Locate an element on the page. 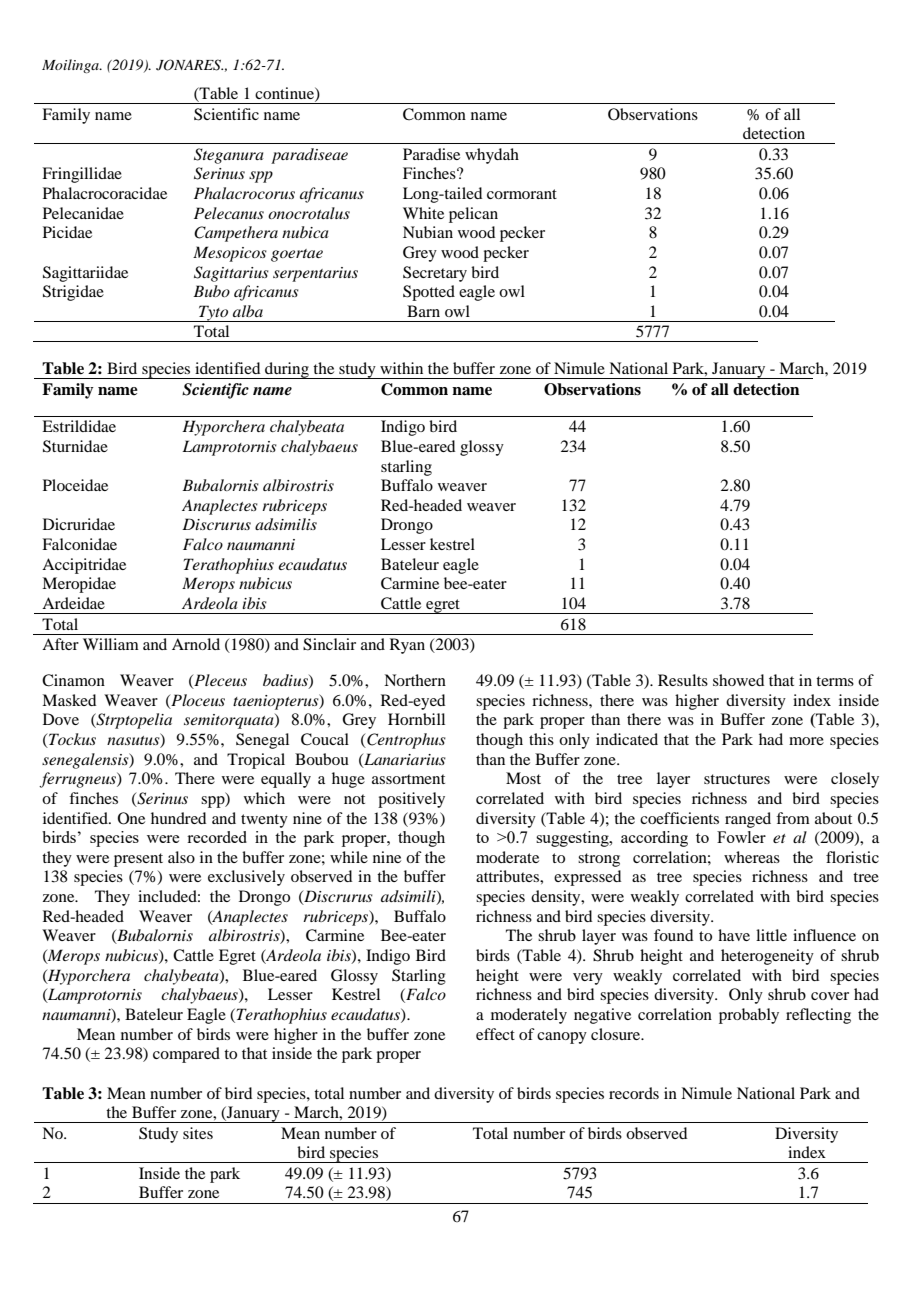  whereas is located at coordinates (752, 857).
